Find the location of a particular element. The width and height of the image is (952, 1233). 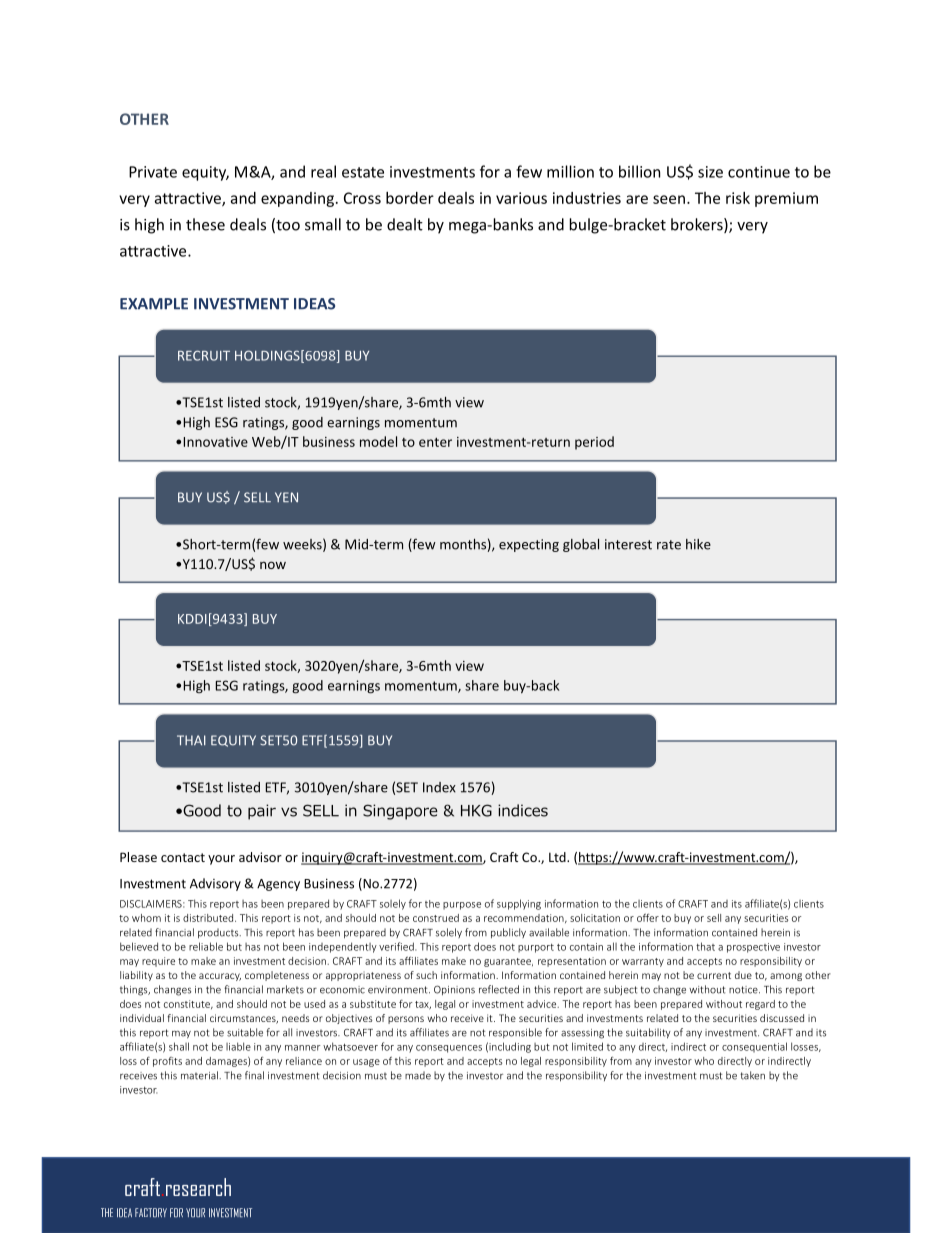

hike is located at coordinates (698, 544).
